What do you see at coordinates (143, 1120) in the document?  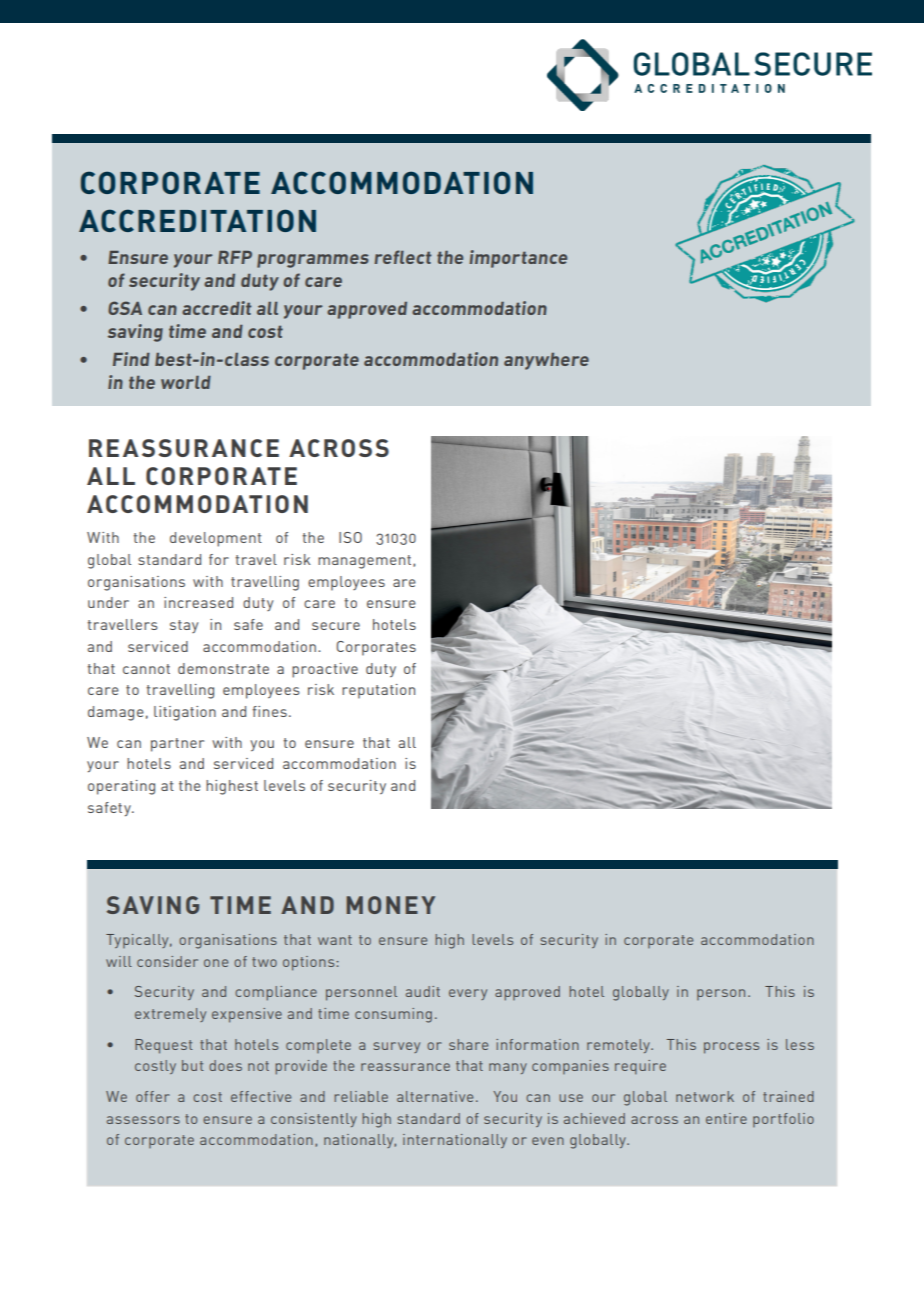 I see `assessors` at bounding box center [143, 1120].
